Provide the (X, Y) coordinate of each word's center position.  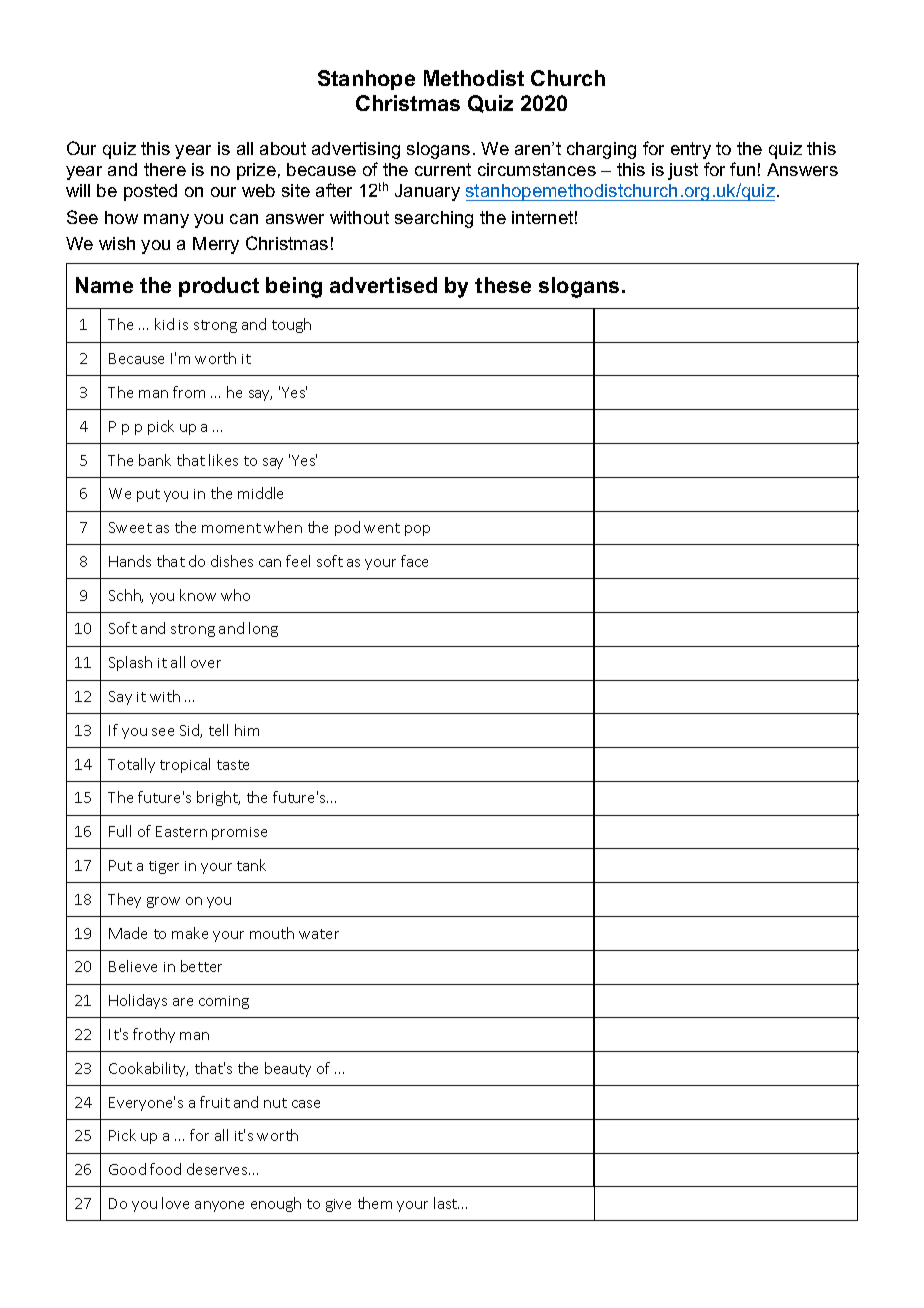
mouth (272, 933)
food (165, 1169)
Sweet (130, 527)
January (427, 192)
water (319, 934)
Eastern (181, 831)
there (165, 169)
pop (417, 530)
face (414, 561)
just (683, 171)
